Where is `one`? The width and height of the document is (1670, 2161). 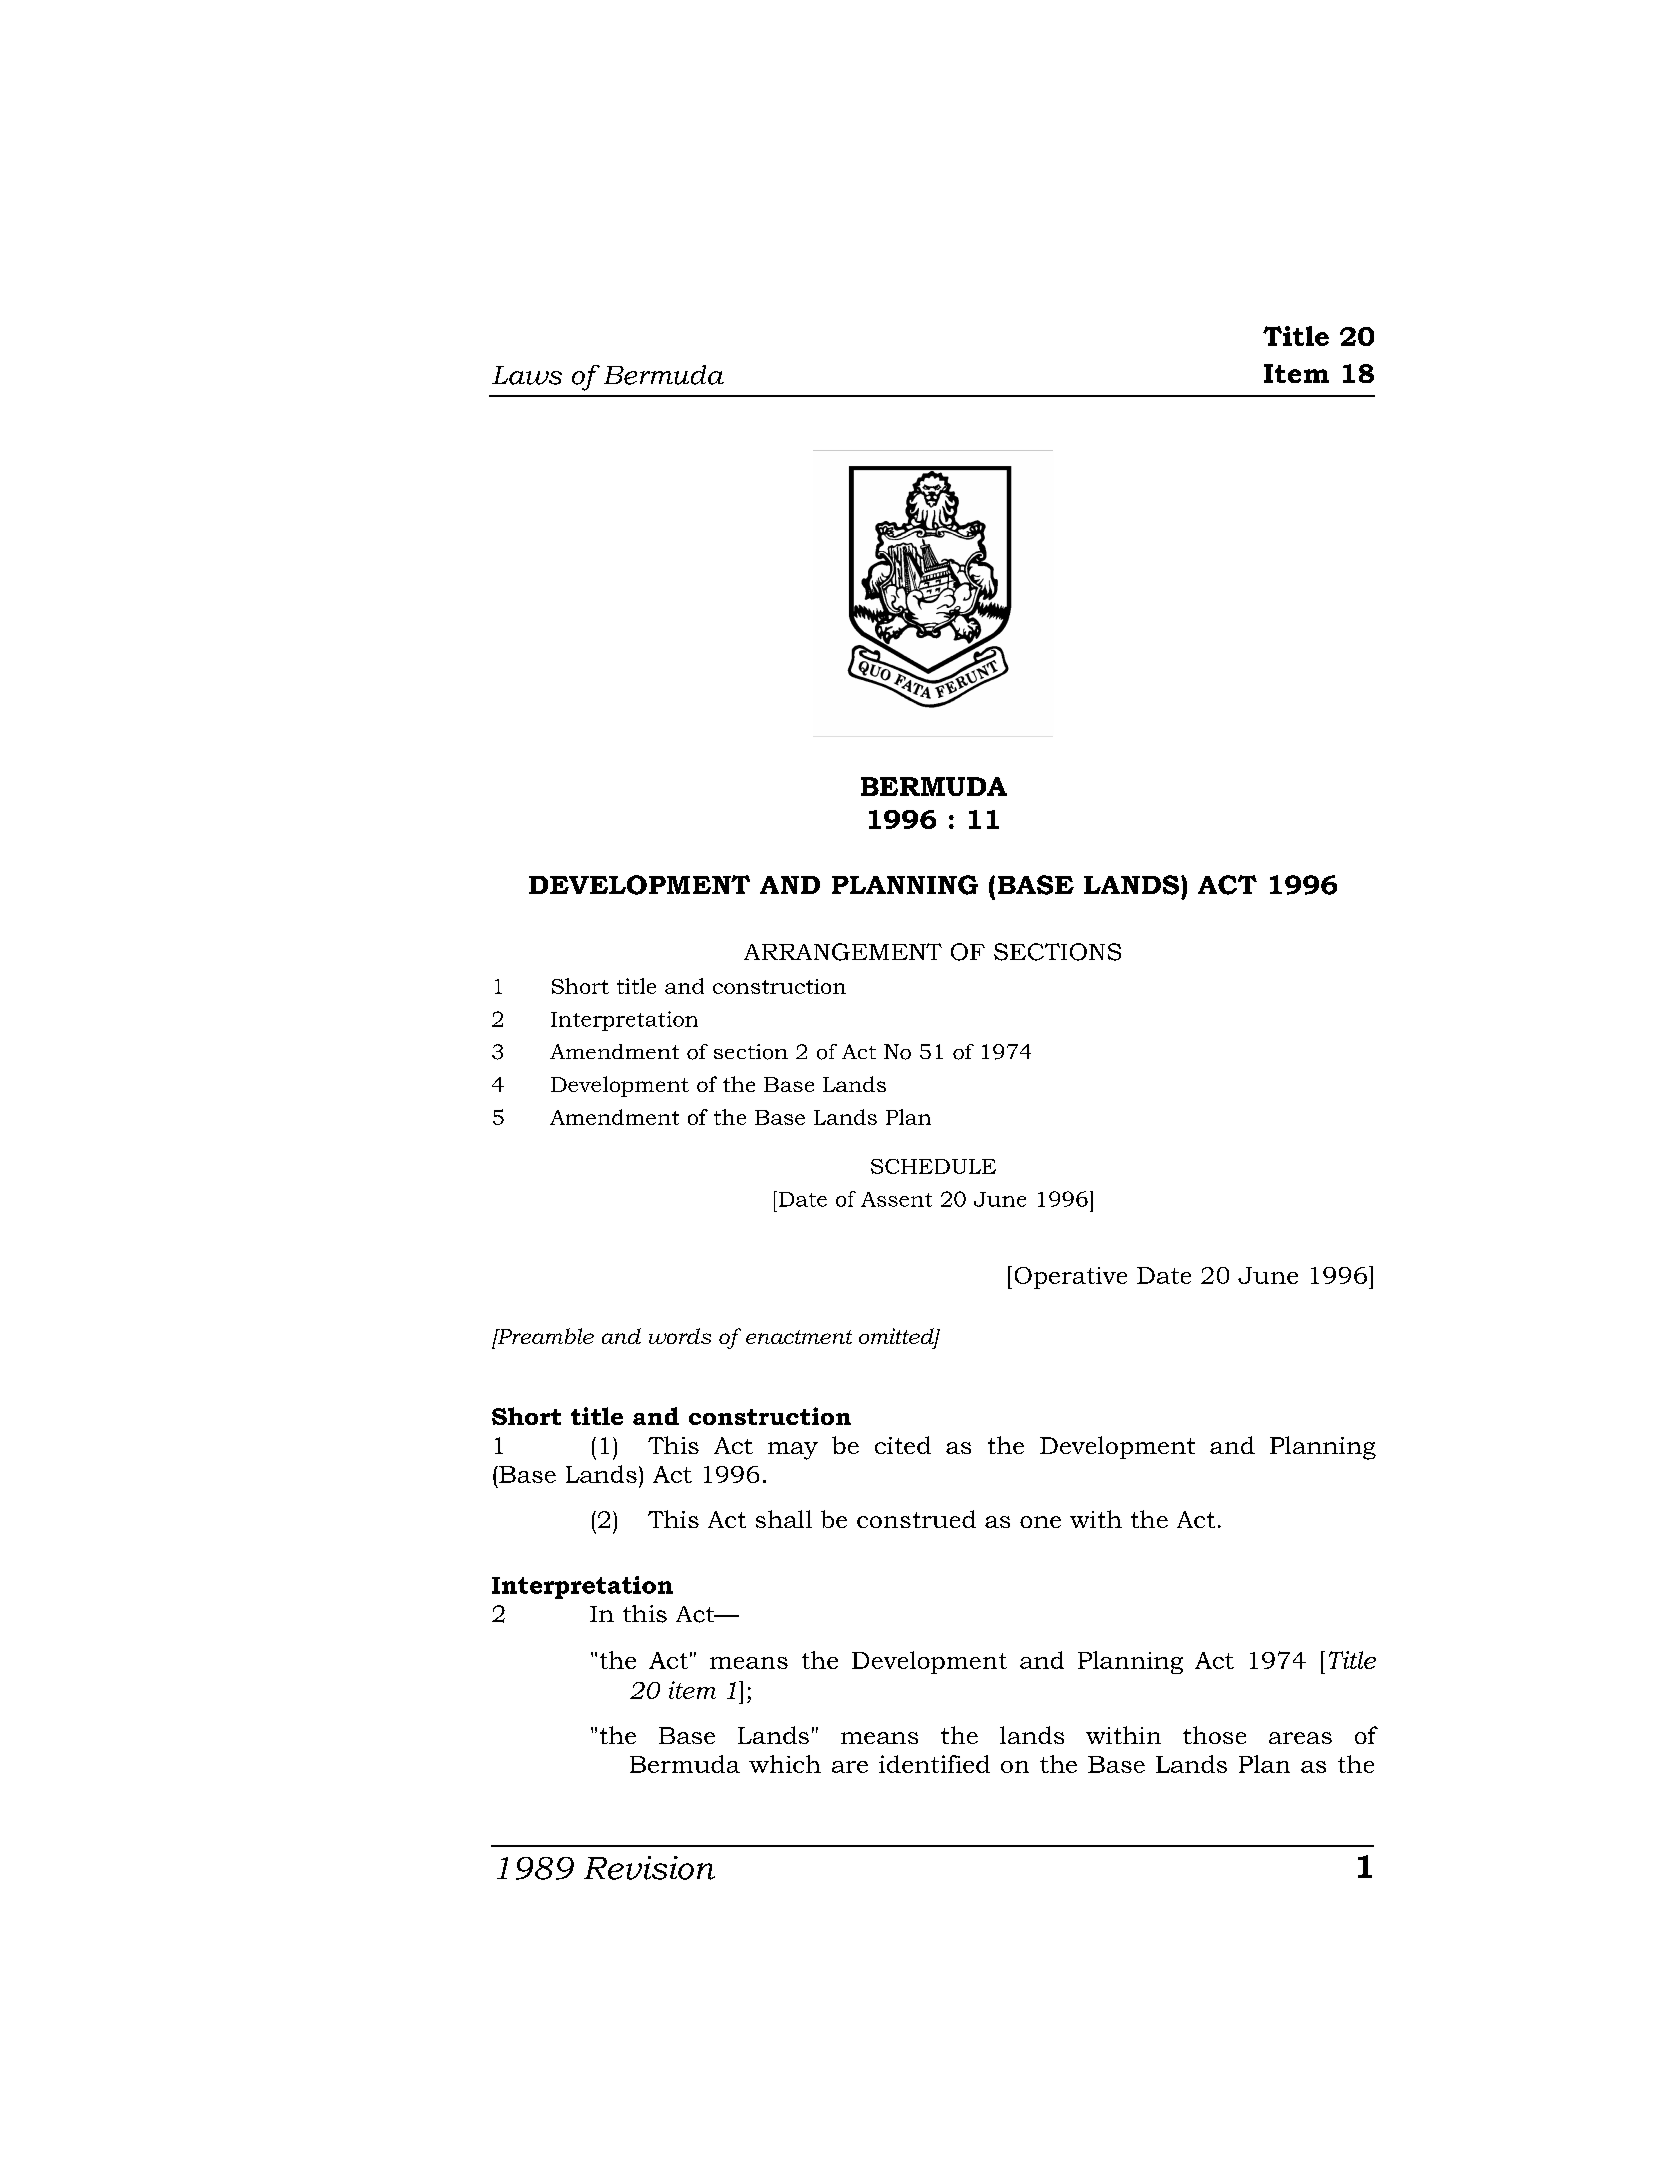
one is located at coordinates (1040, 1522).
